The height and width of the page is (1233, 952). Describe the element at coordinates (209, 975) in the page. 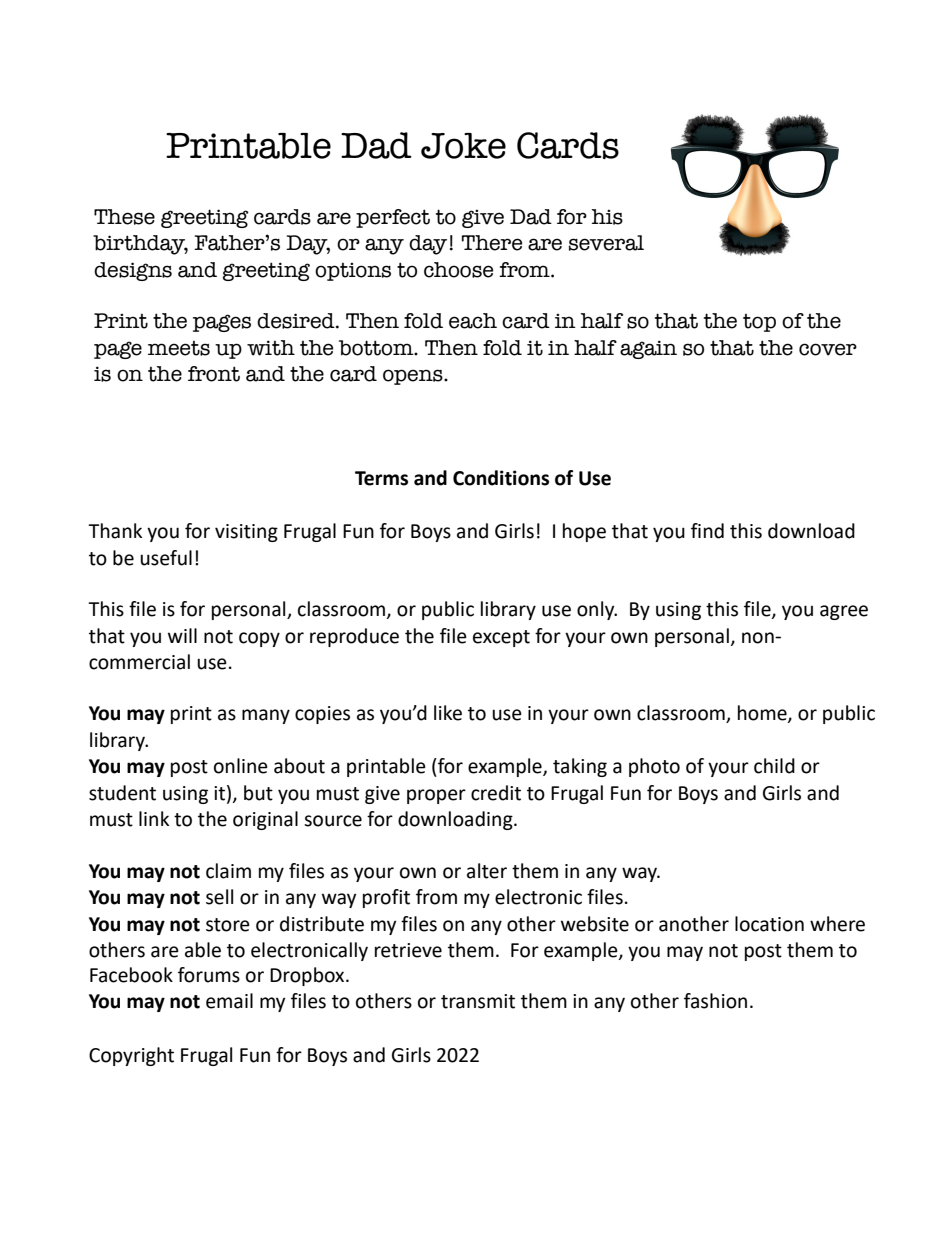

I see `forums` at that location.
